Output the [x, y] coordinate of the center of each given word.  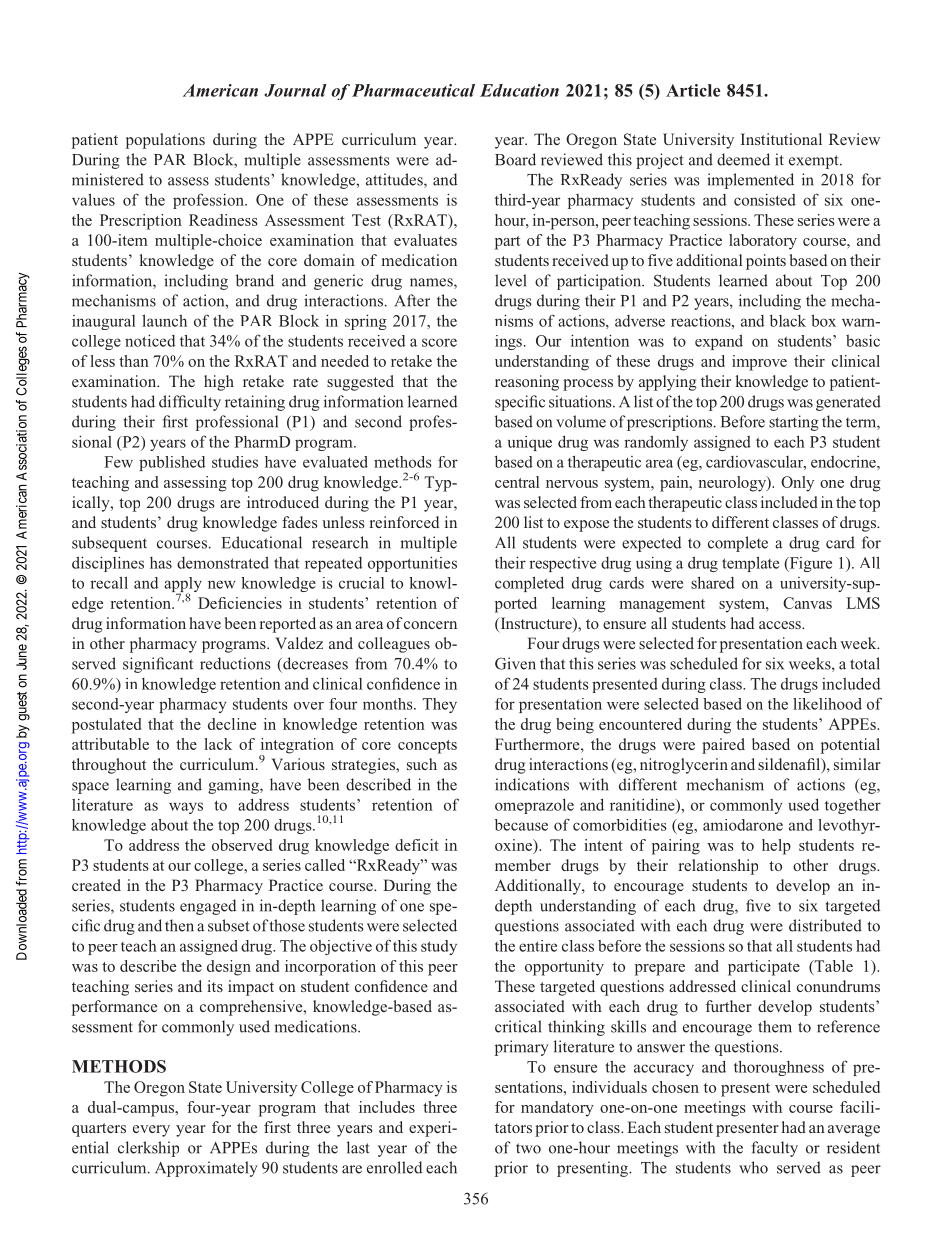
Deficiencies [240, 603]
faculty [774, 1149]
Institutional [781, 139]
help [776, 847]
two [528, 1148]
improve [759, 363]
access [781, 625]
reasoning [527, 383]
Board [515, 159]
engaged [208, 907]
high [219, 383]
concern [430, 625]
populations [165, 141]
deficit [417, 845]
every [151, 1131]
